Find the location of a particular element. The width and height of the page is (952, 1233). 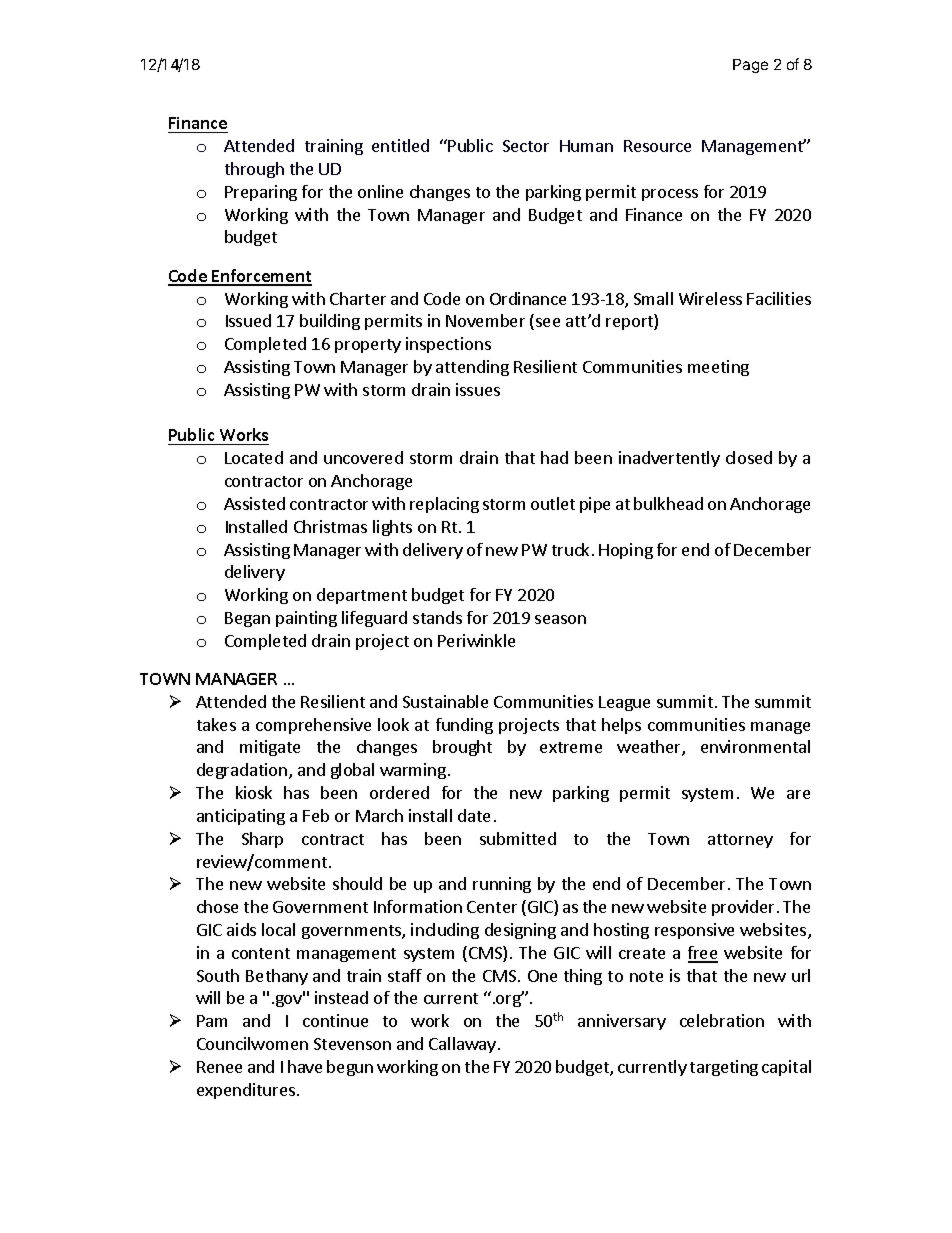

Page is located at coordinates (750, 66).
